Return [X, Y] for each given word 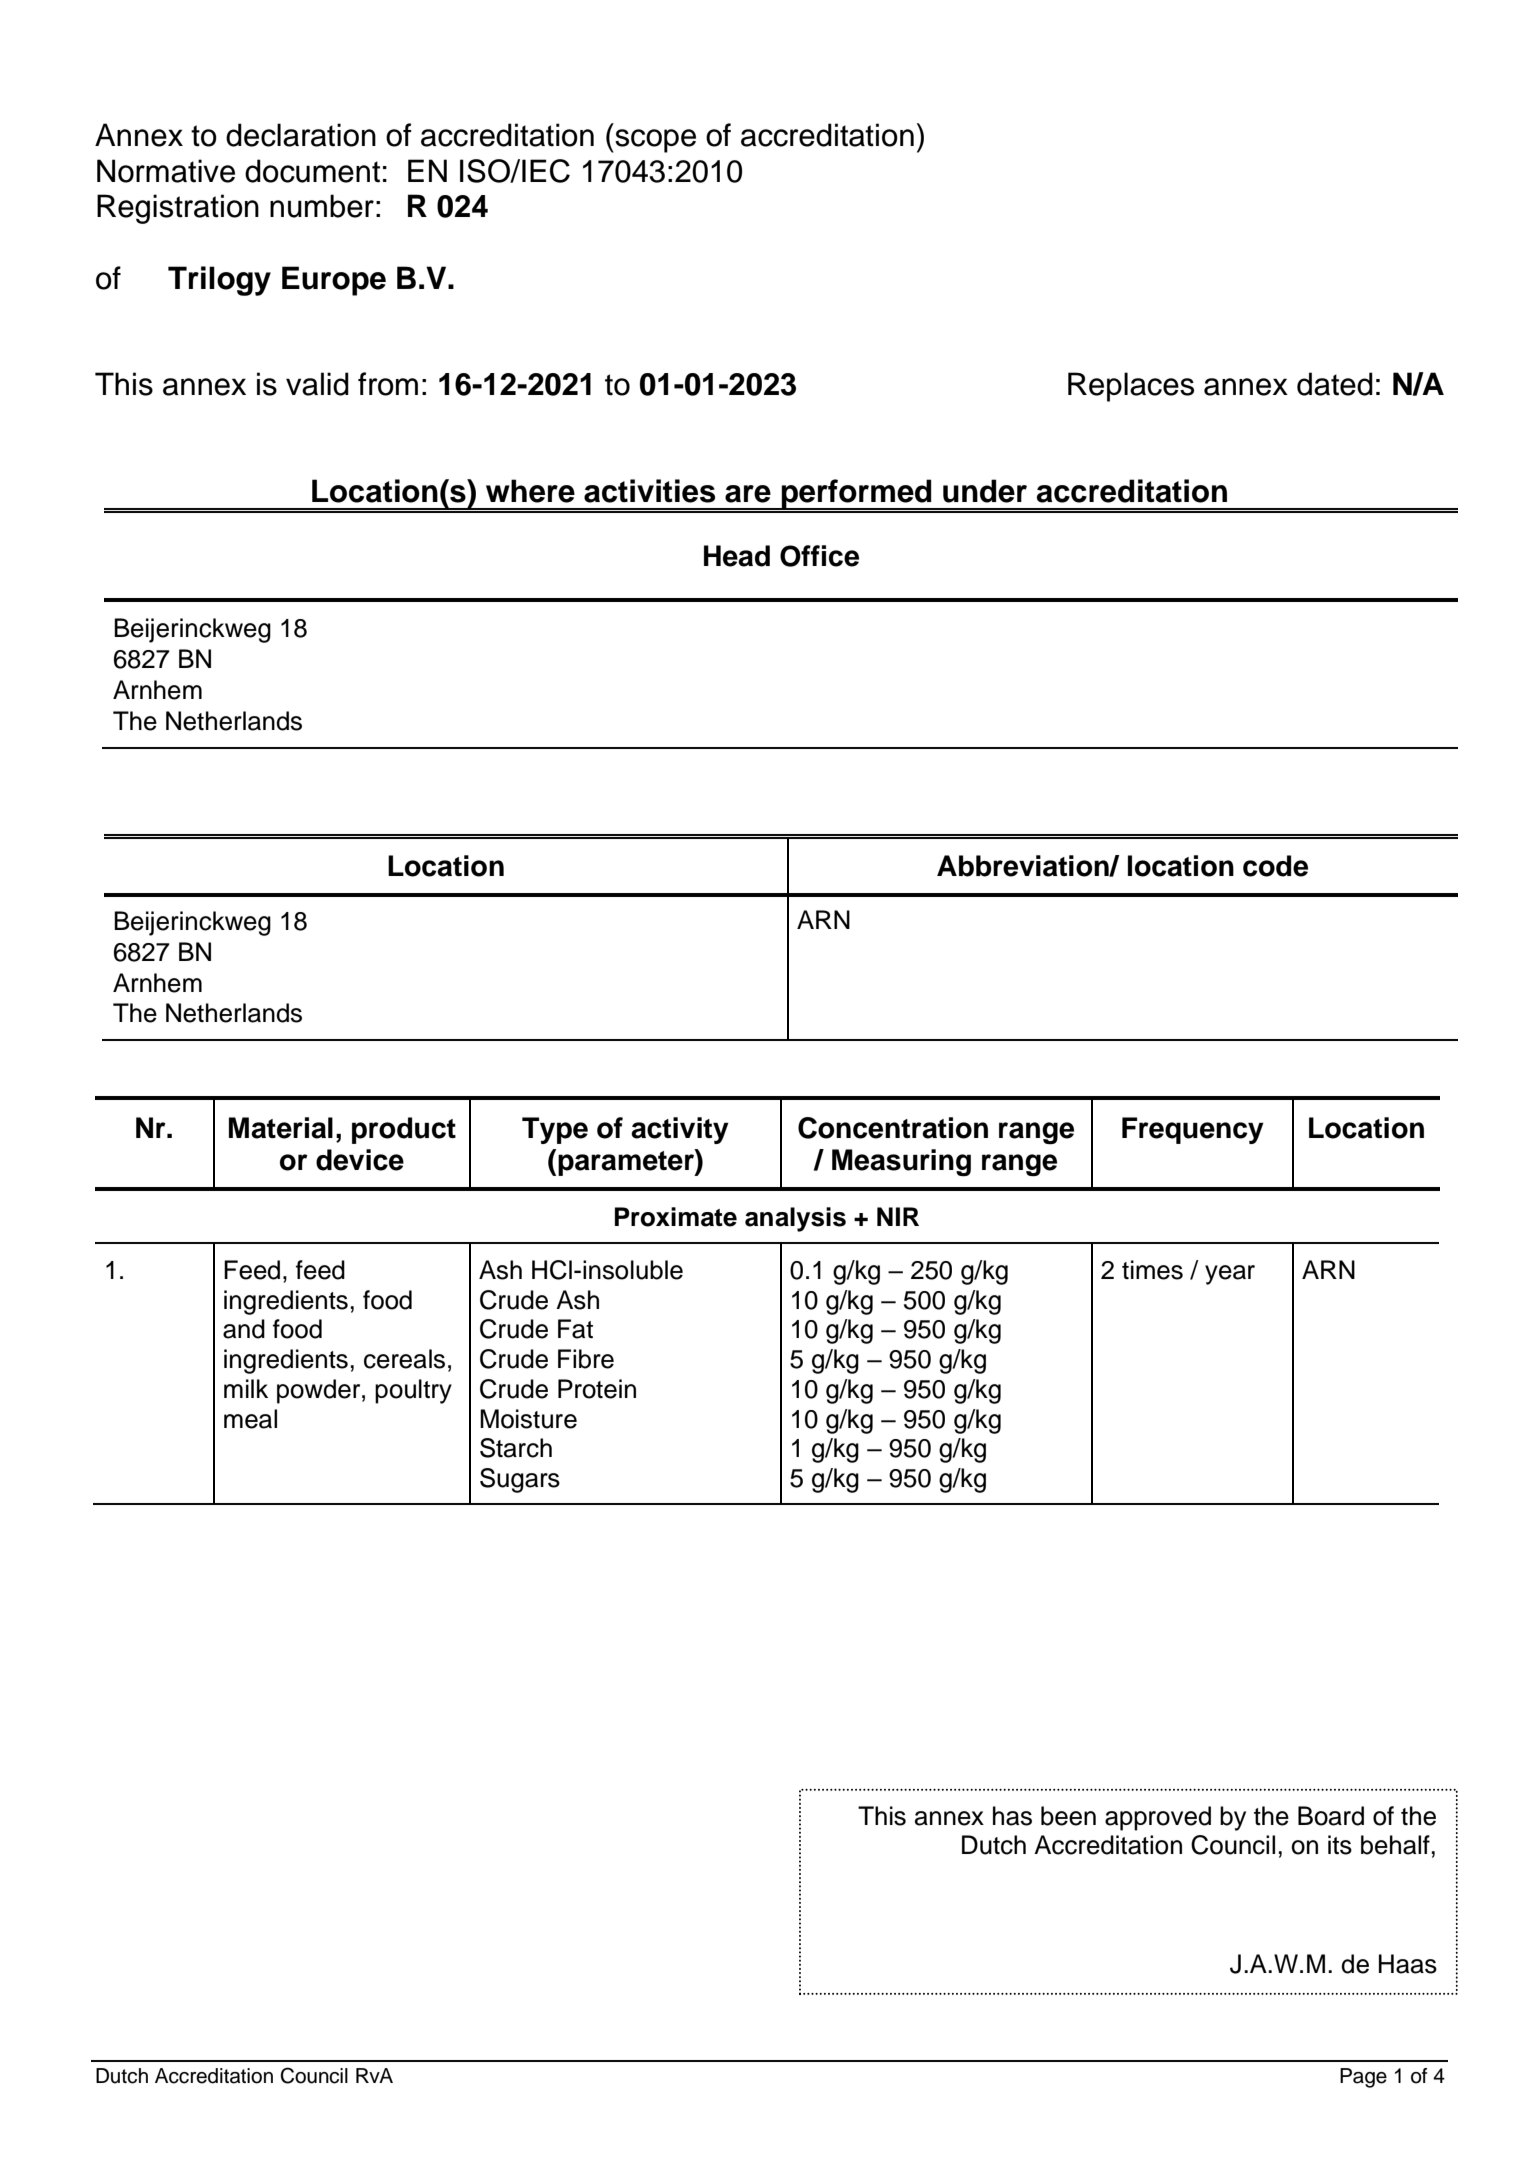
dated [1335, 384]
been [1068, 1816]
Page [1363, 2078]
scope [654, 141]
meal [250, 1419]
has [1012, 1816]
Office [819, 556]
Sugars [520, 1480]
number [322, 206]
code [1275, 866]
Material [281, 1128]
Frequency [1193, 1130]
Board [1331, 1816]
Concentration [893, 1128]
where [530, 491]
